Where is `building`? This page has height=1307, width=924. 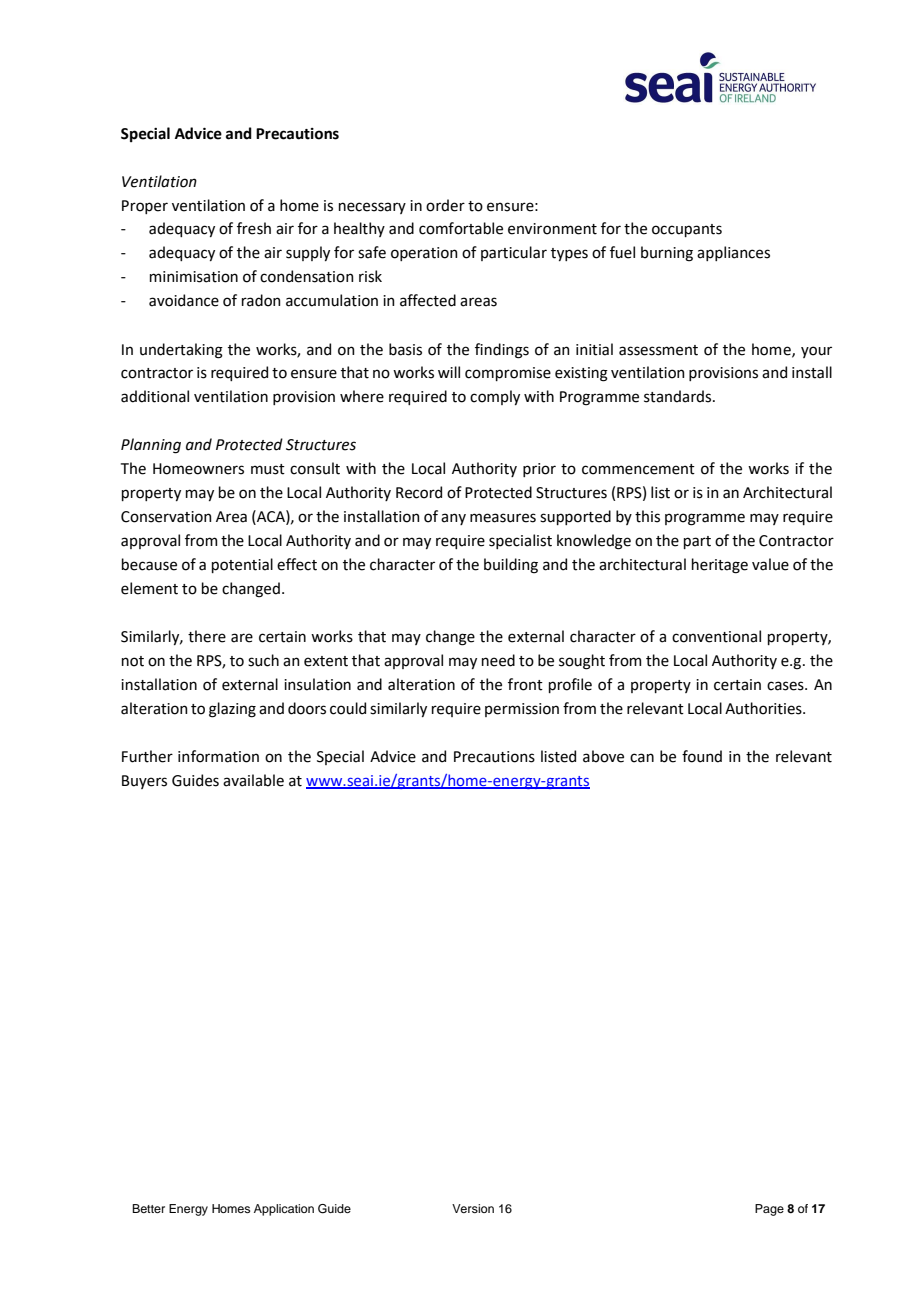
building is located at coordinates (511, 566).
